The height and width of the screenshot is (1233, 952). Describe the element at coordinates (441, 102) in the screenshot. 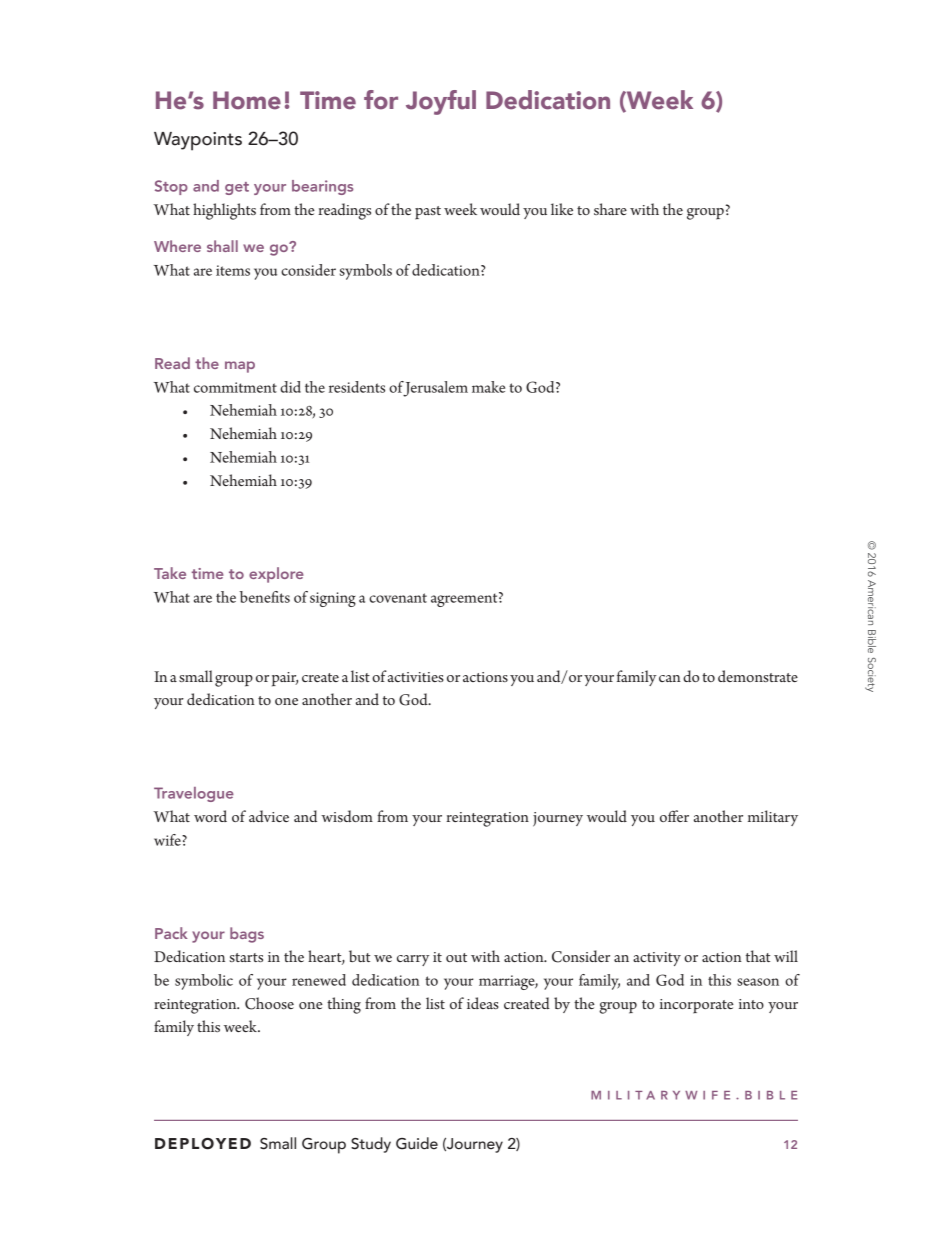

I see `Joyful` at that location.
